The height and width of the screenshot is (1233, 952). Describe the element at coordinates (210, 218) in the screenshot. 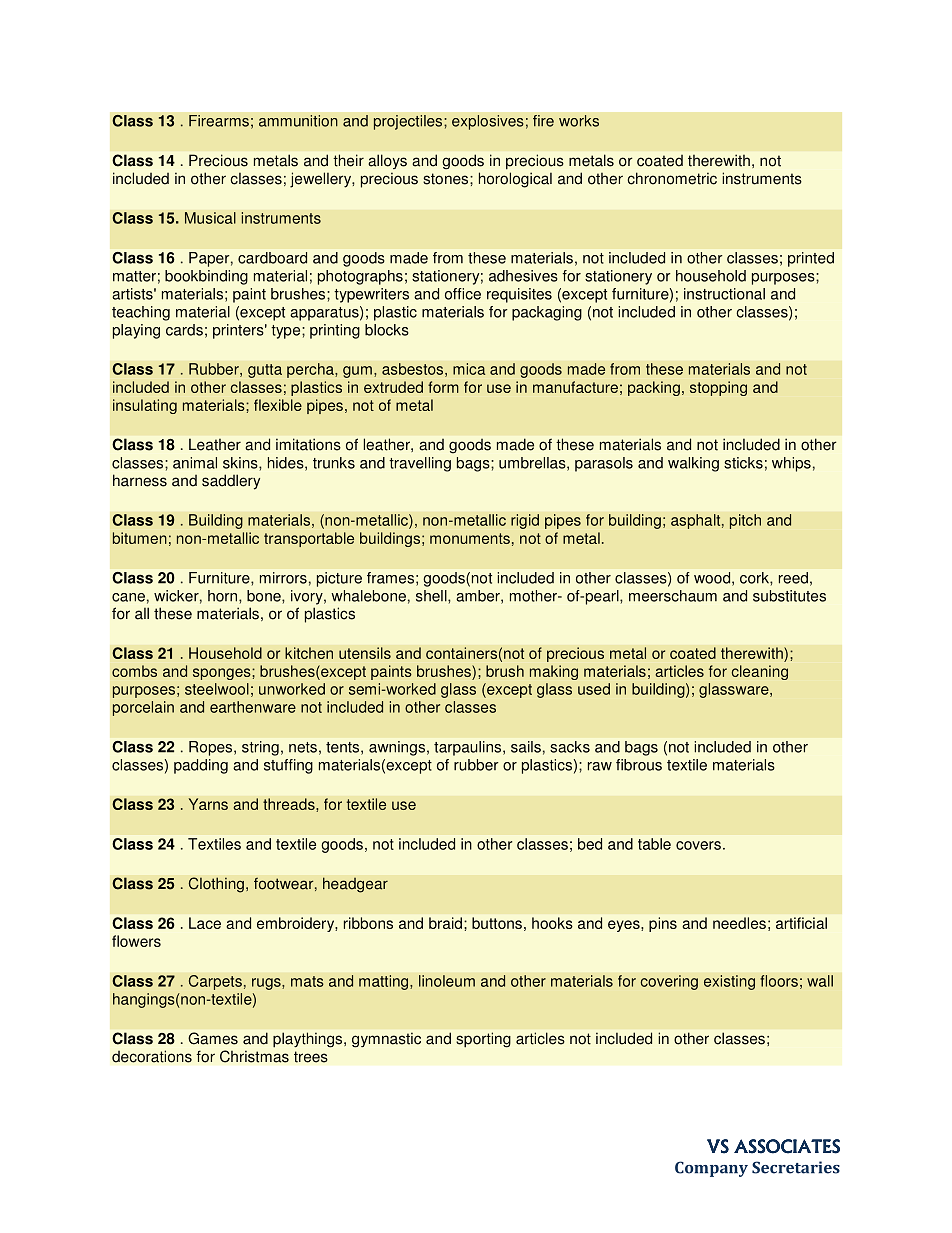

I see `Musical` at that location.
